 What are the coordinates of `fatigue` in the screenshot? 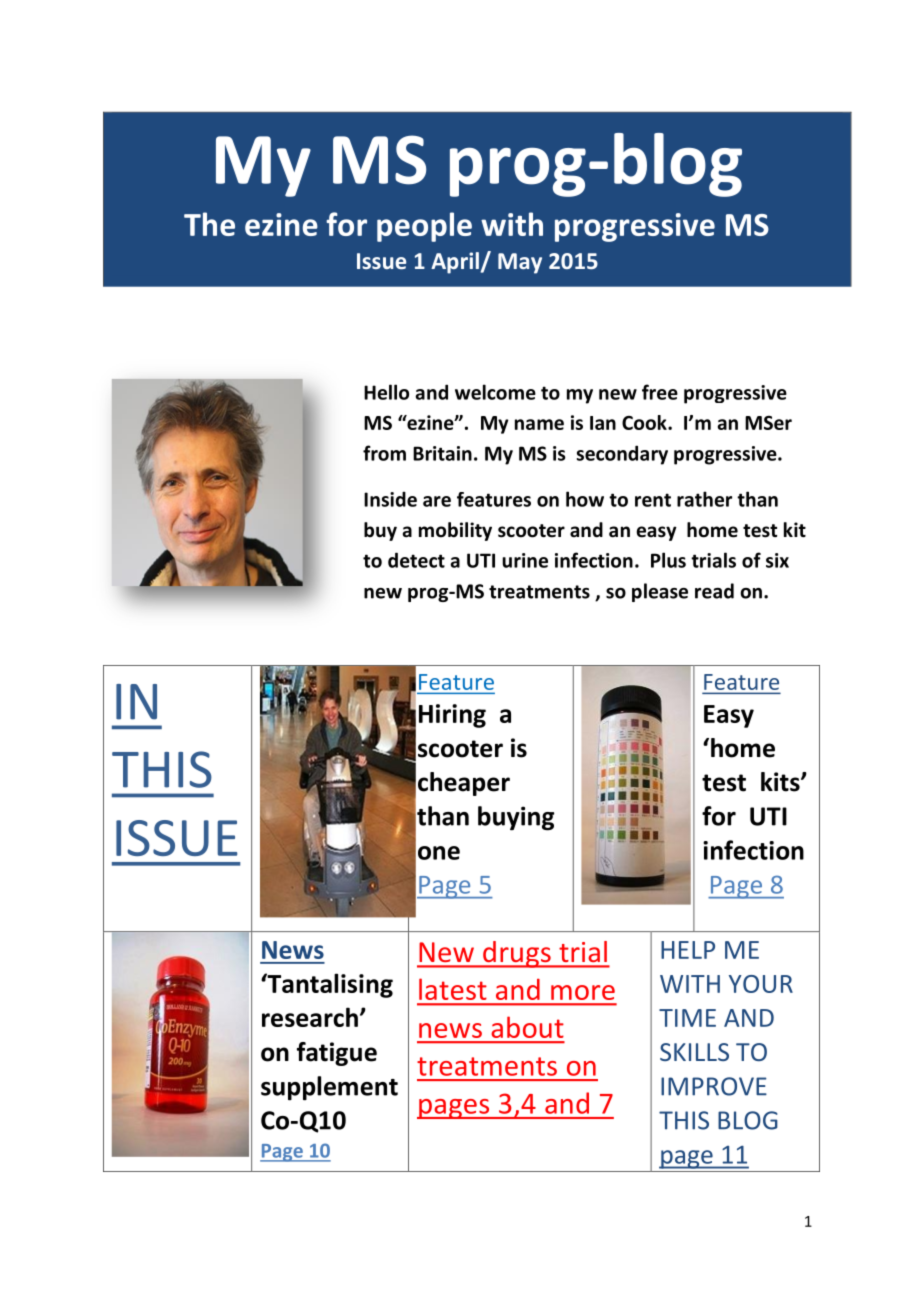 It's located at (337, 1054).
